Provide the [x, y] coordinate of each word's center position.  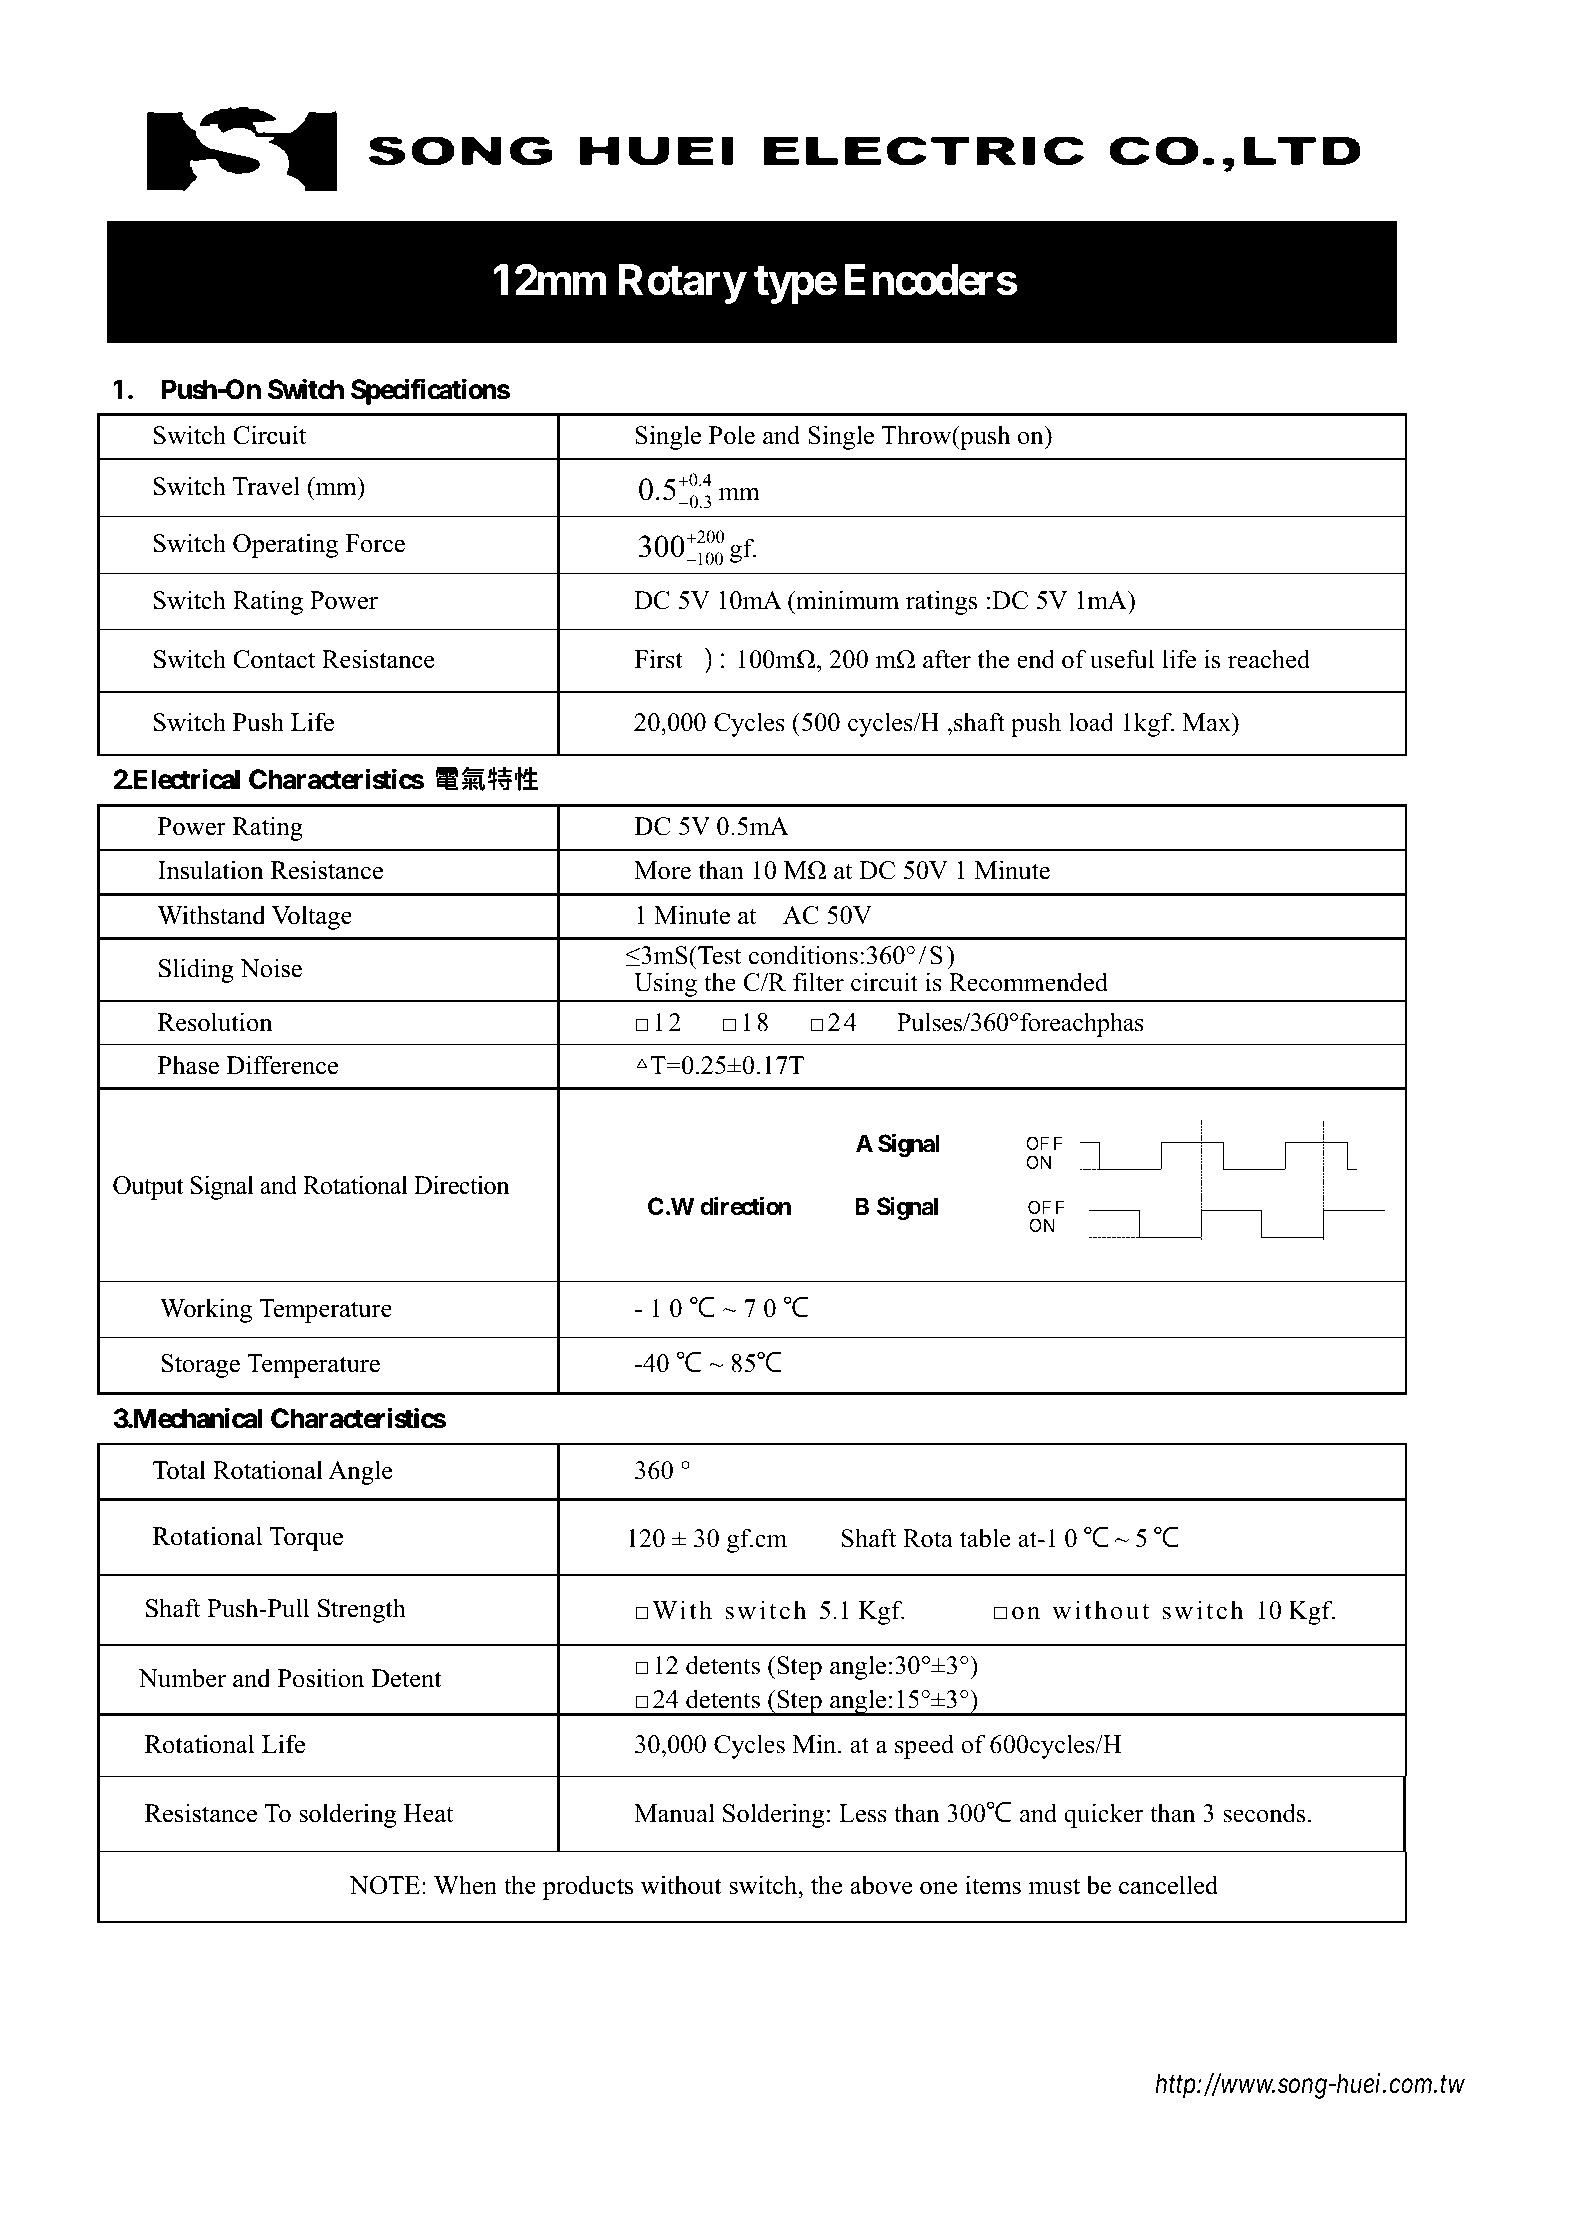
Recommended [1028, 982]
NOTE [384, 1885]
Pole [732, 435]
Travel [266, 486]
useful [1122, 659]
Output [148, 1188]
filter [818, 982]
